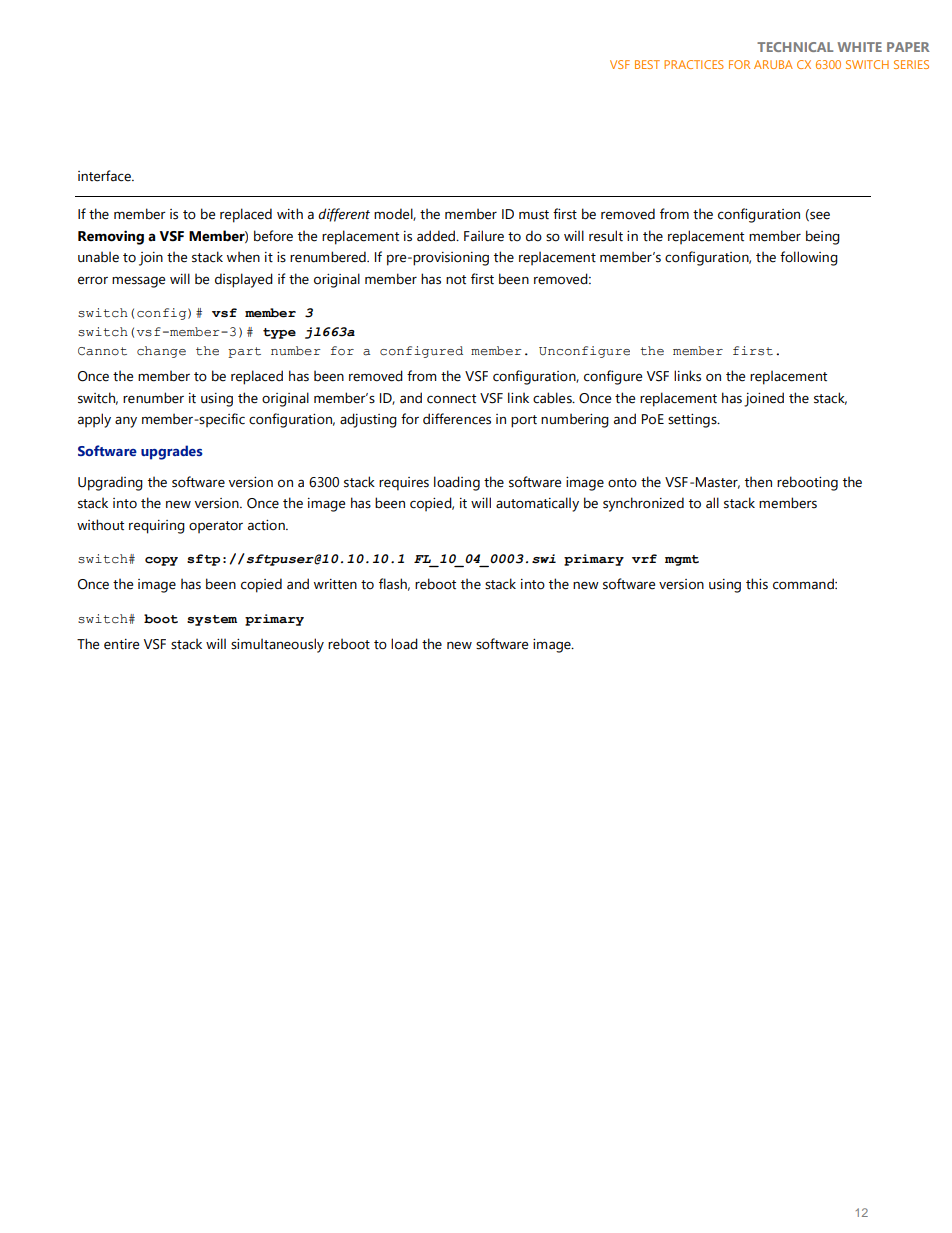 The height and width of the document is (1233, 952). I want to click on BEST, so click(647, 64).
